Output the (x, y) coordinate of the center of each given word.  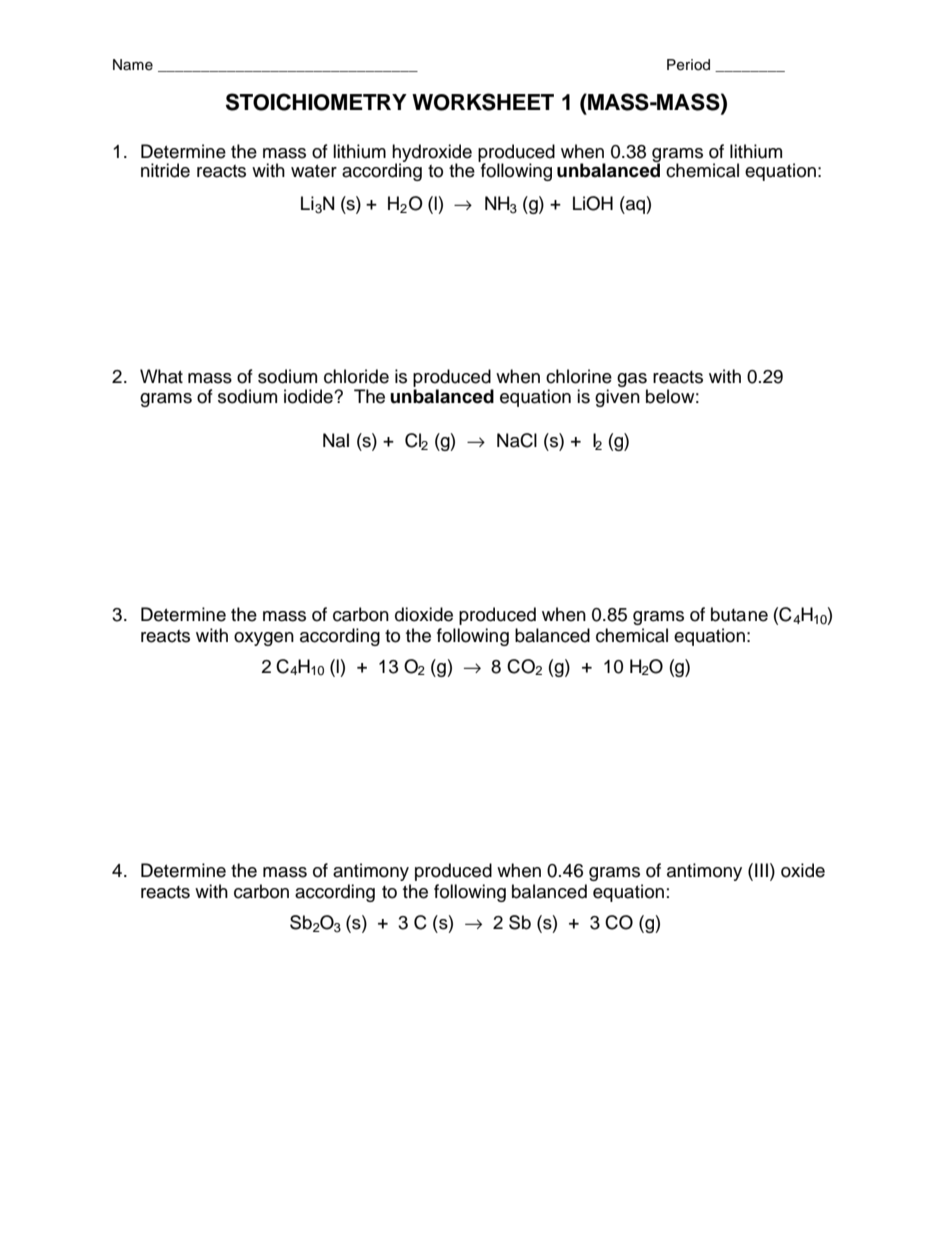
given (617, 398)
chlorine (579, 376)
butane (739, 614)
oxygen (264, 639)
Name (133, 64)
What (161, 376)
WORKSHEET (483, 102)
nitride (165, 170)
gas (632, 381)
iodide (309, 396)
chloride (356, 376)
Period (688, 65)
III (761, 870)
